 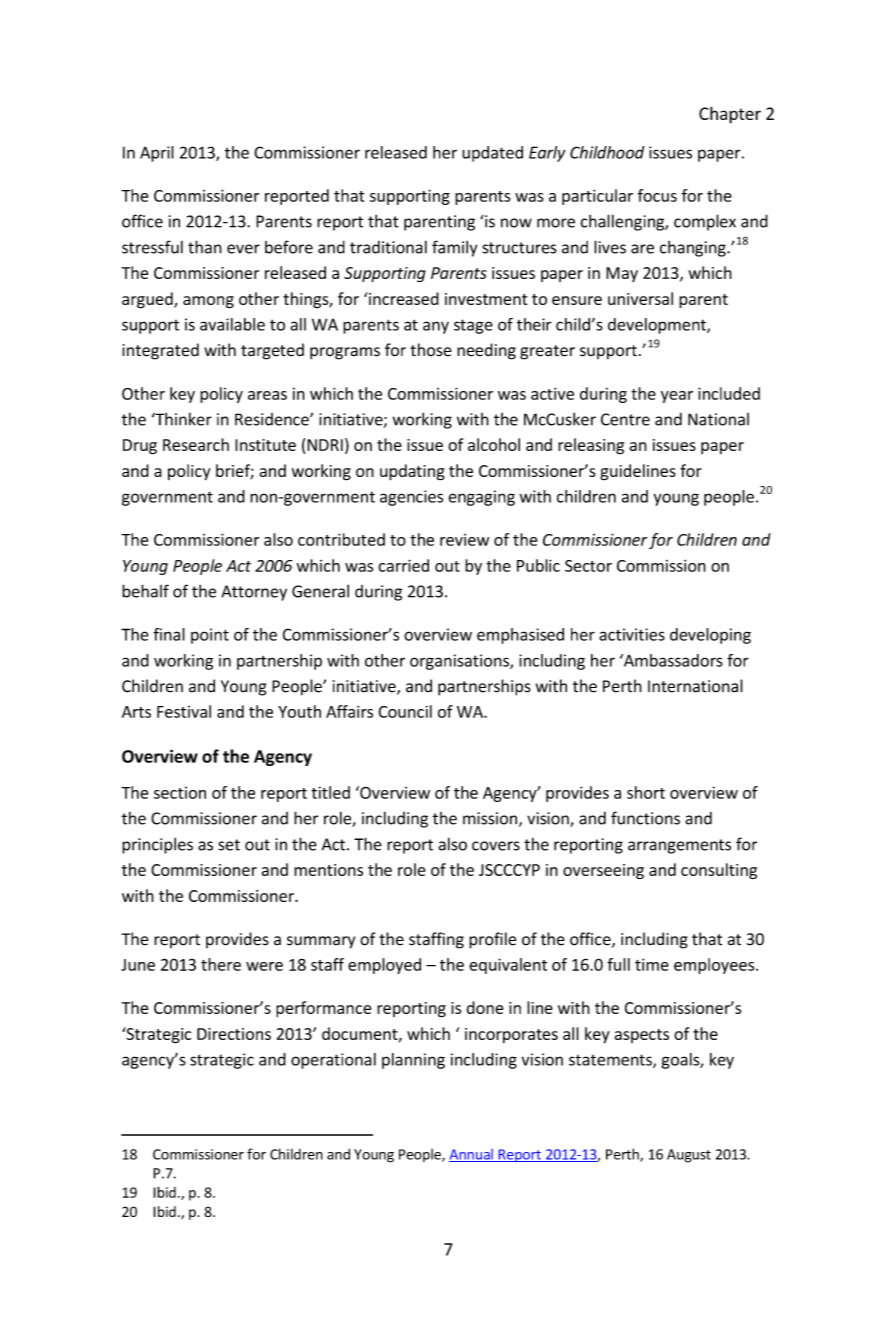 I want to click on areas, so click(x=267, y=395).
